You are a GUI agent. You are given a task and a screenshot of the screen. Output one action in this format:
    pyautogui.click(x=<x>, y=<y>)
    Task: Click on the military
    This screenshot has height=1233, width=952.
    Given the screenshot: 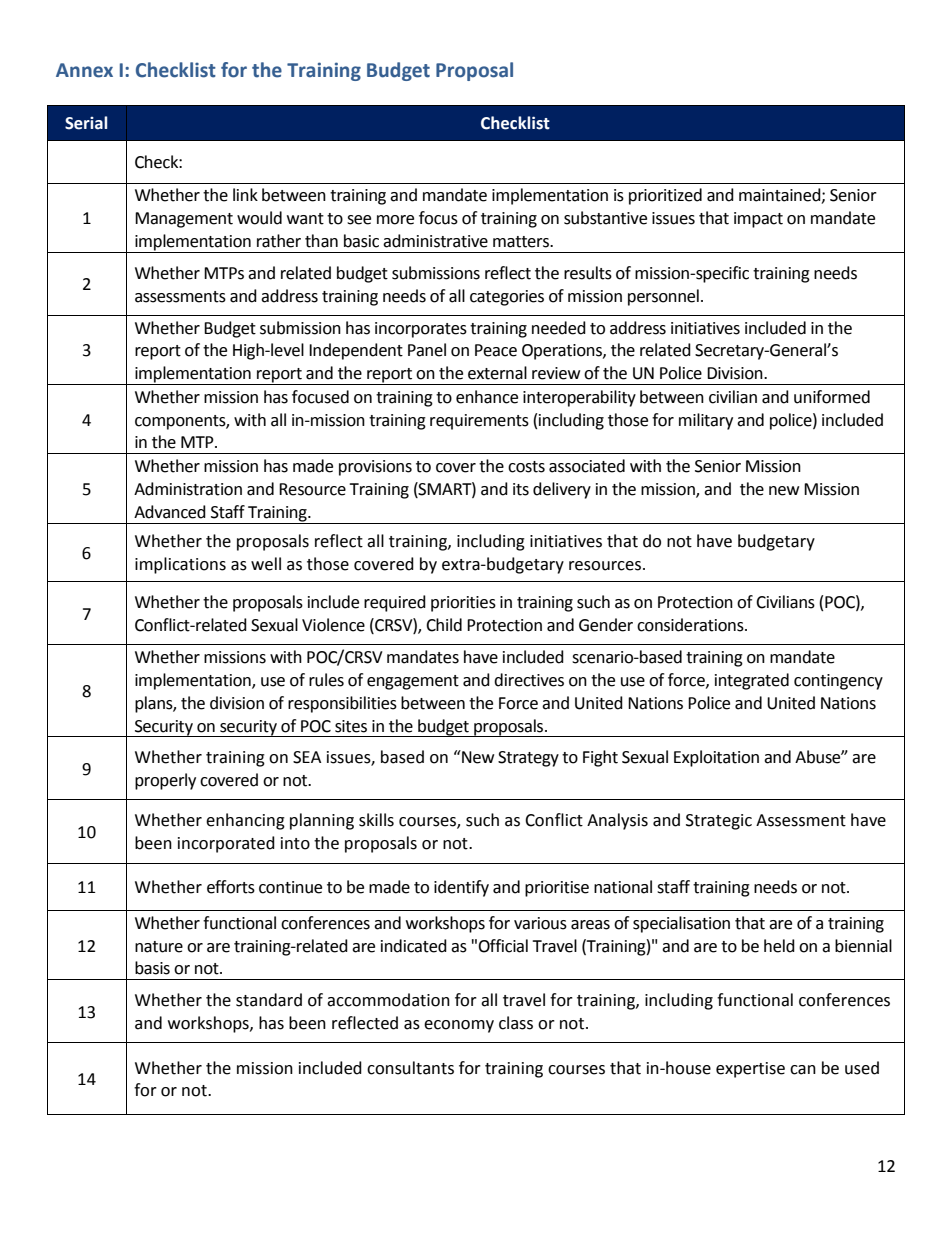 What is the action you would take?
    pyautogui.click(x=706, y=421)
